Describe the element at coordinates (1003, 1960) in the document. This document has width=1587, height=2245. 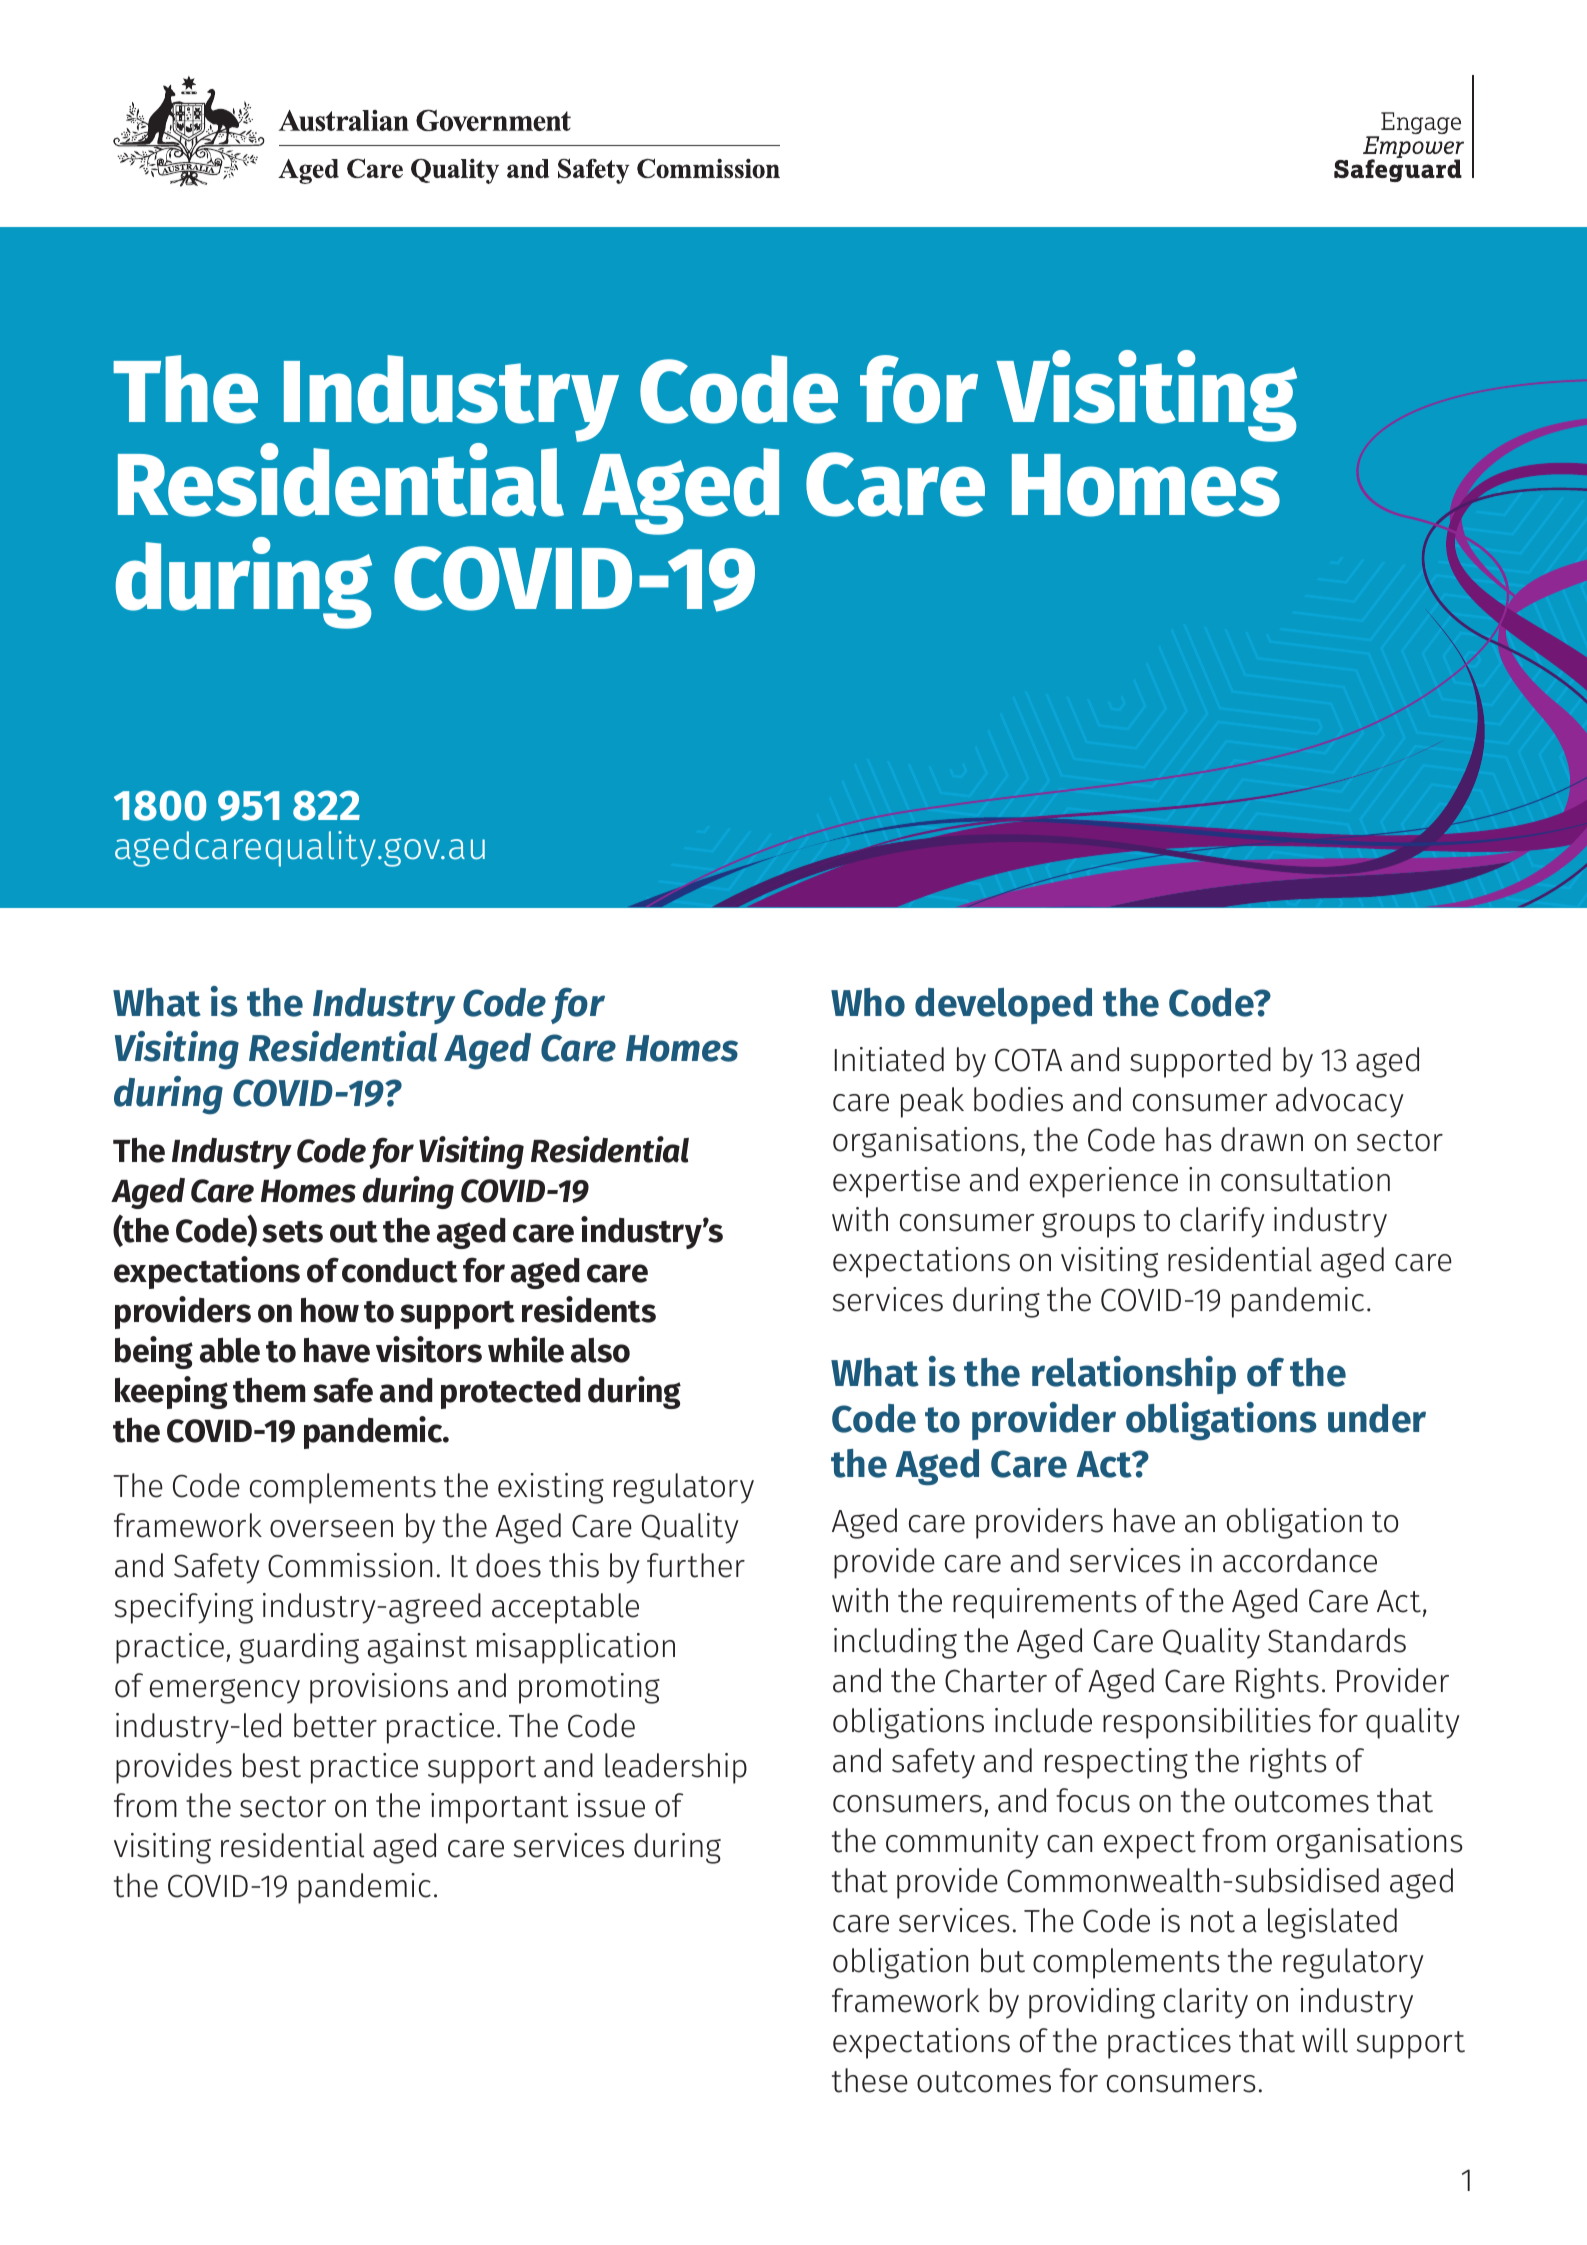
I see `but` at that location.
